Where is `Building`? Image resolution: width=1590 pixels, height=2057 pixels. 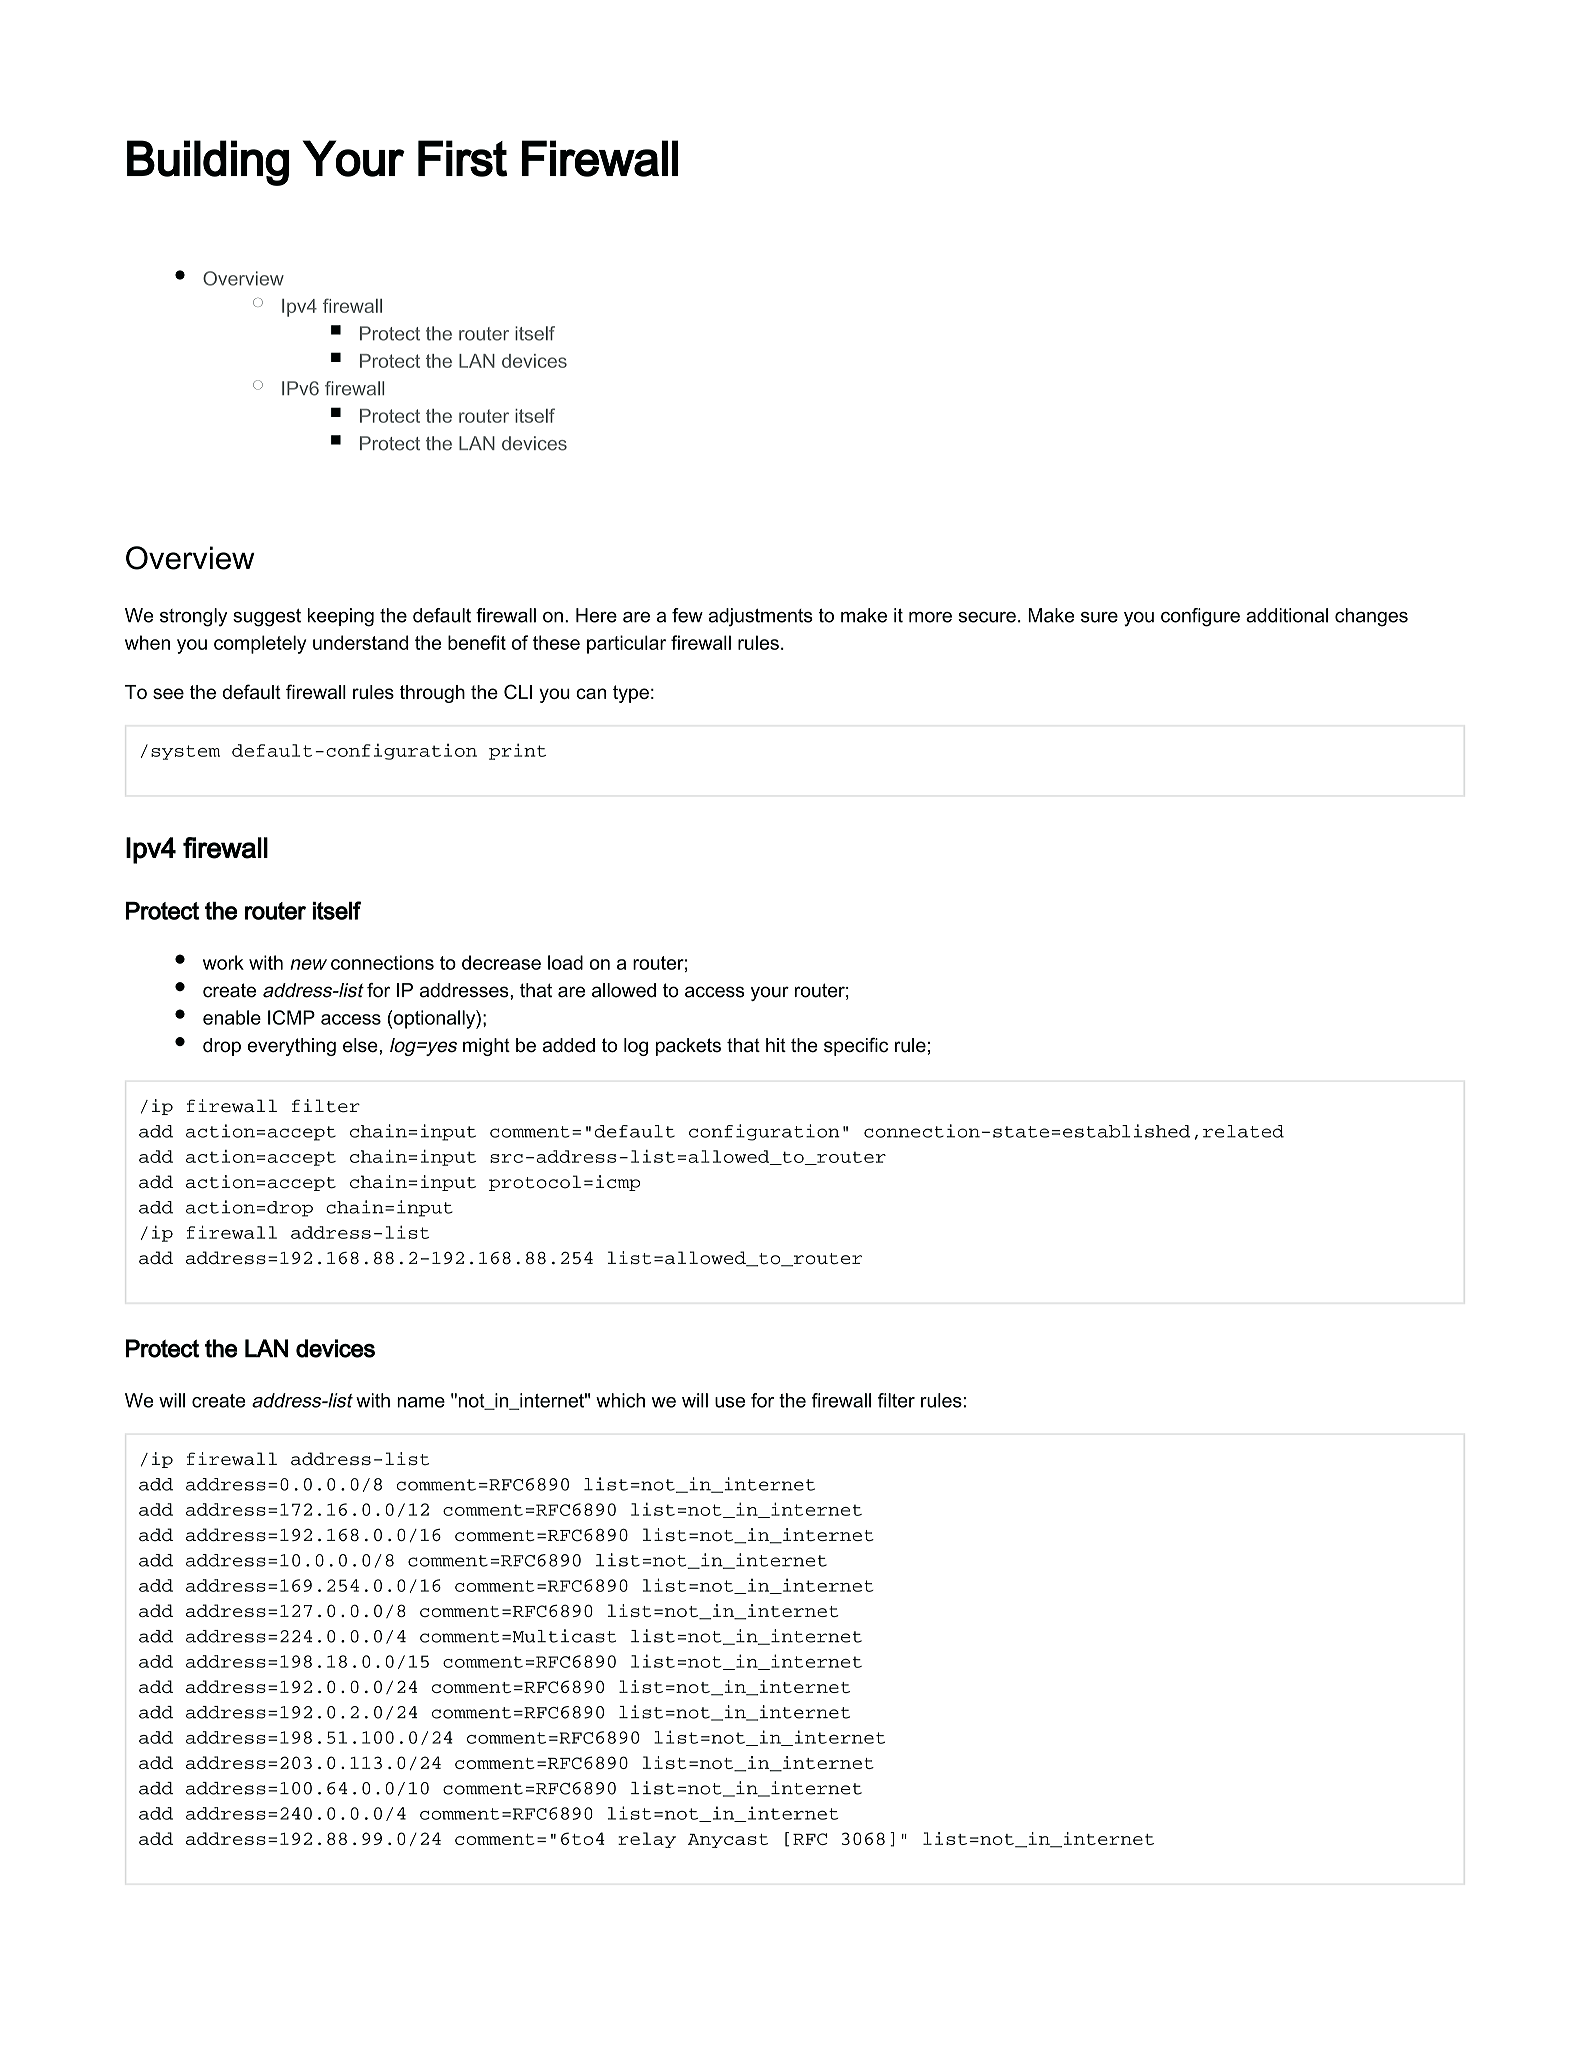 Building is located at coordinates (208, 163).
